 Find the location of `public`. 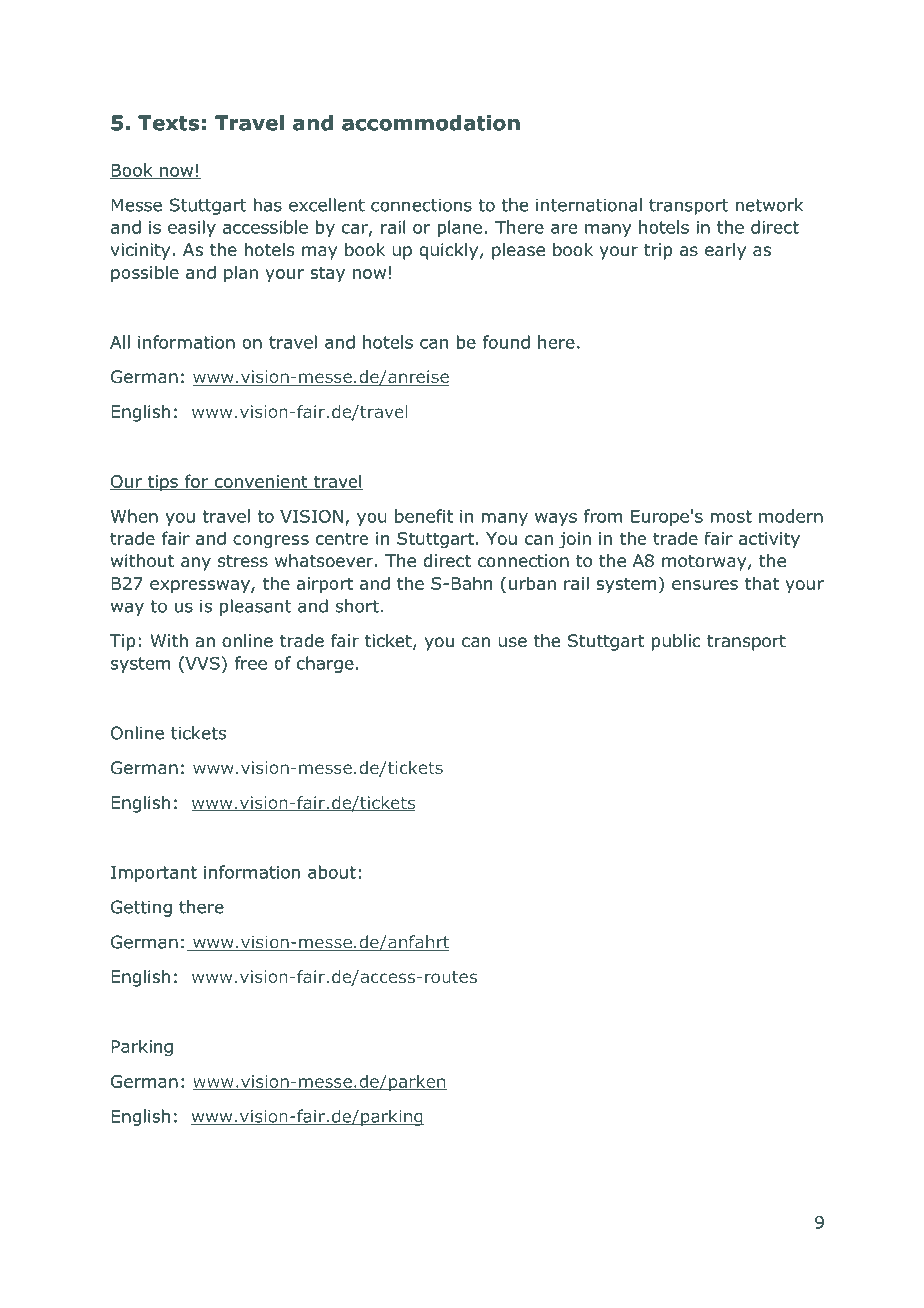

public is located at coordinates (676, 642).
